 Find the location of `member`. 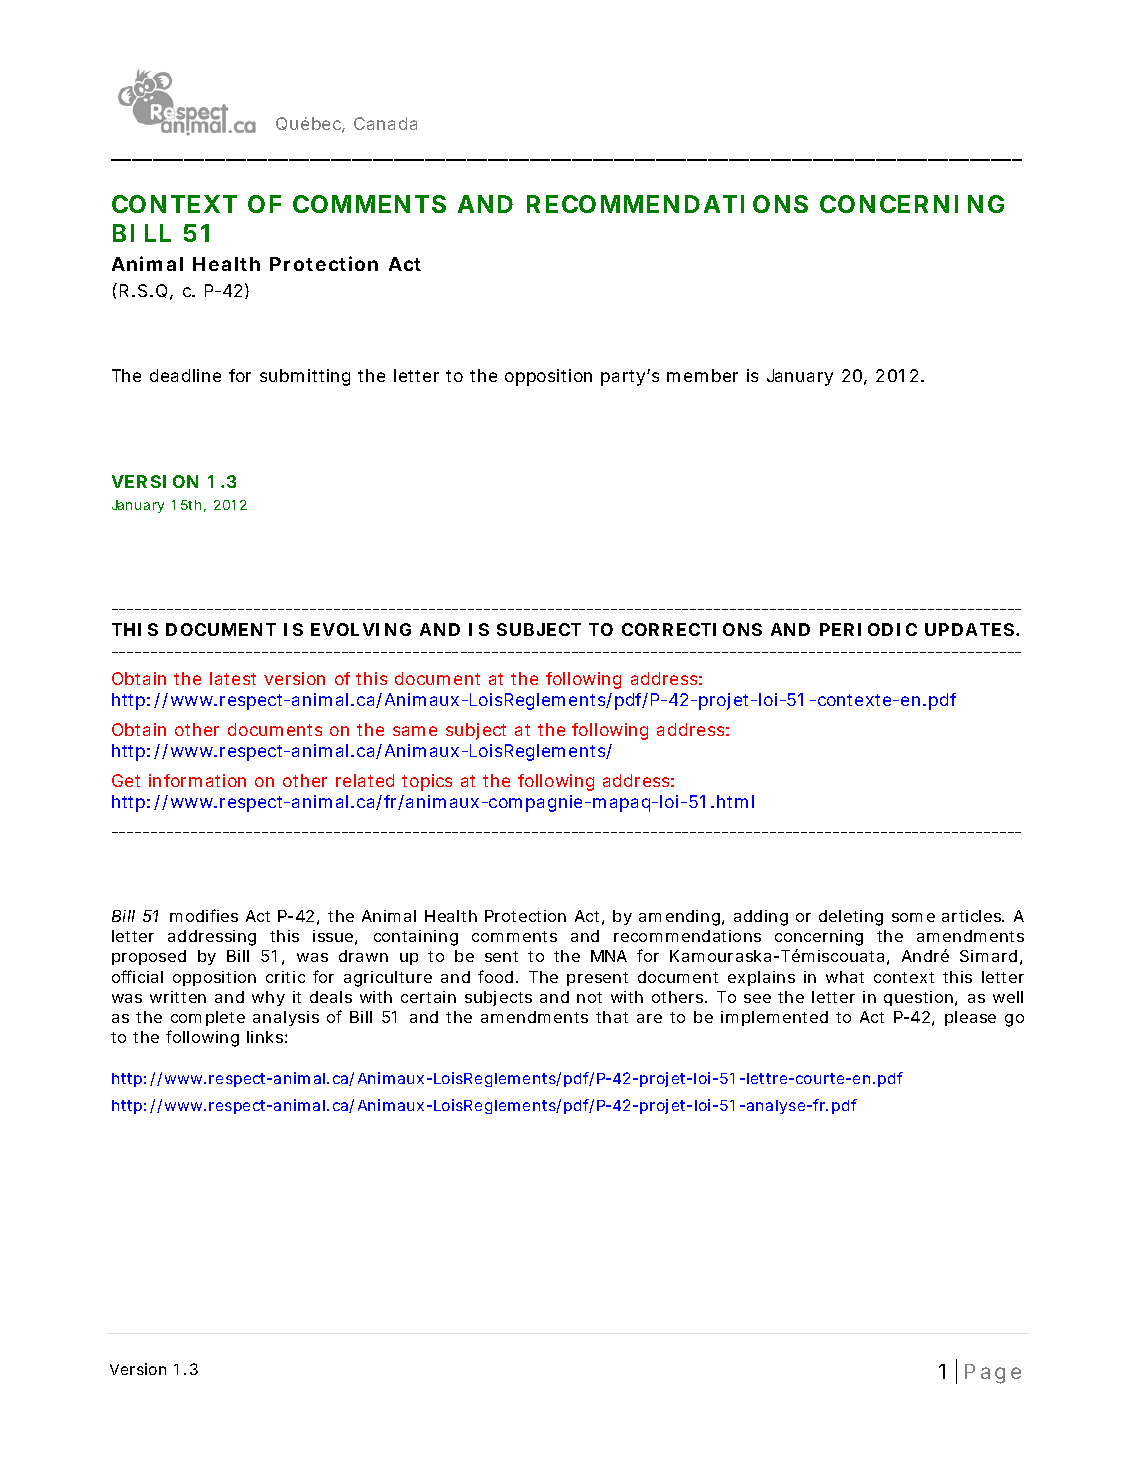

member is located at coordinates (702, 375).
